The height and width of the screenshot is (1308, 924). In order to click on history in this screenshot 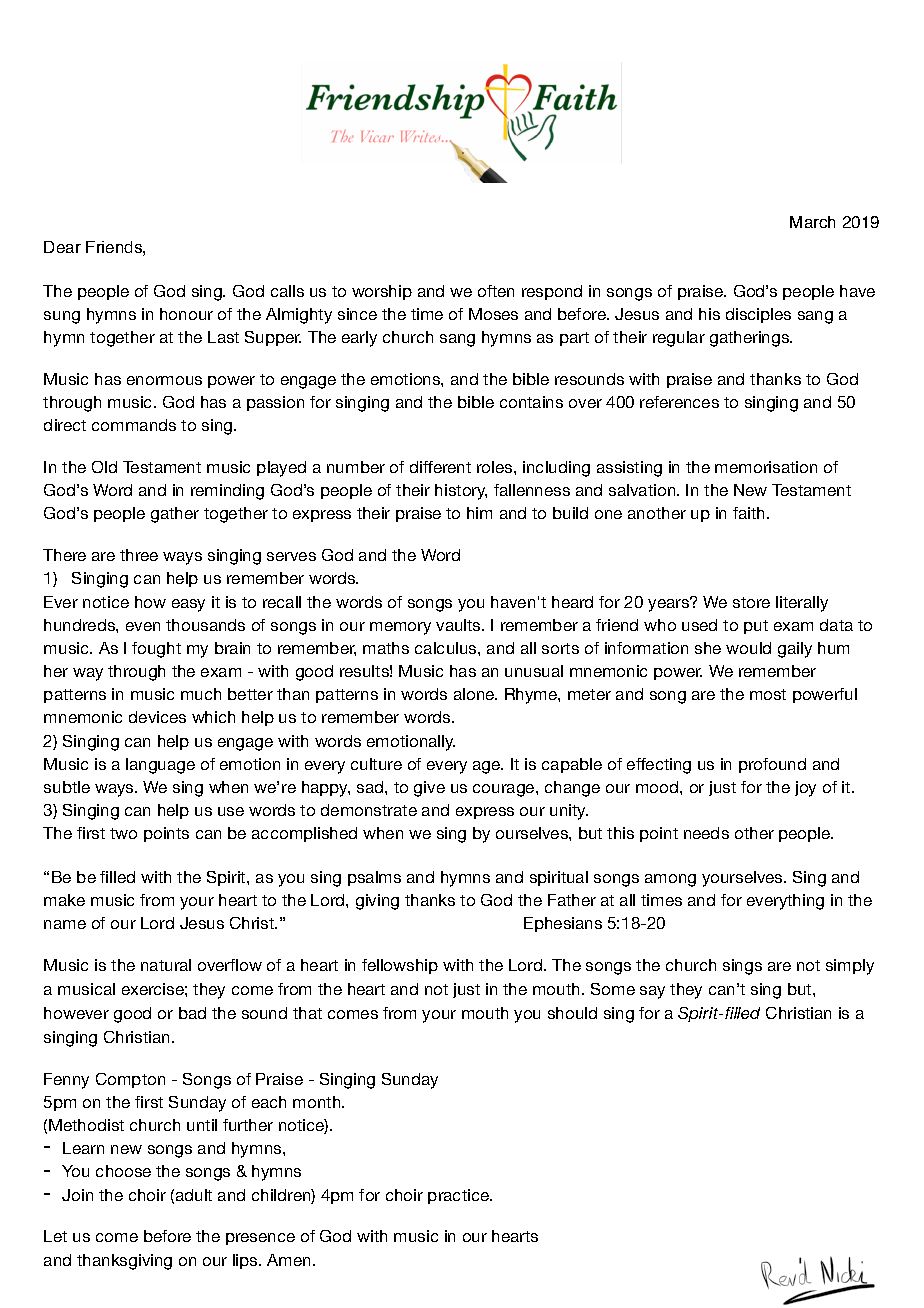, I will do `click(461, 492)`.
